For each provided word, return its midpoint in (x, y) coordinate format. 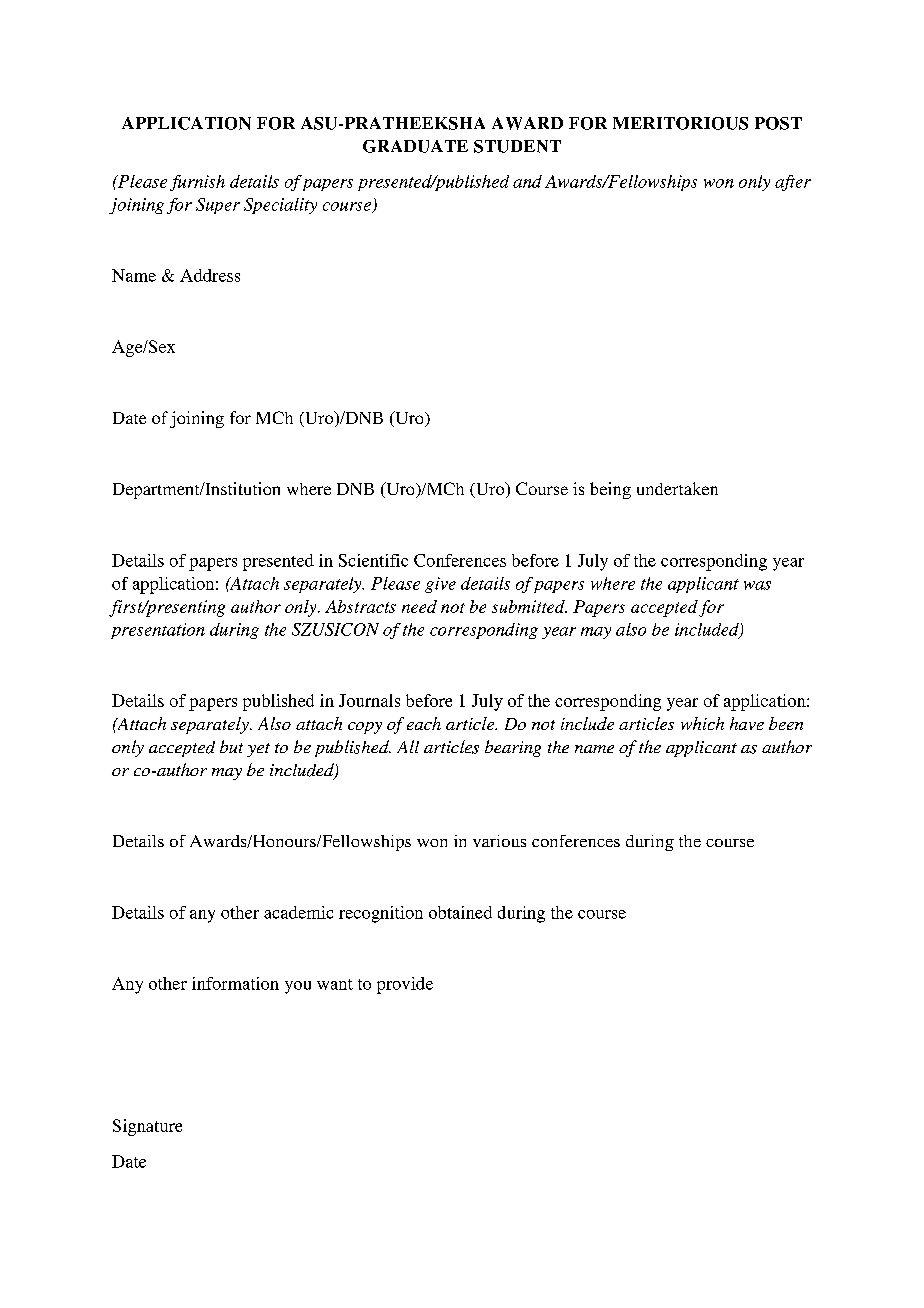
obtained (460, 912)
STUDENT (517, 146)
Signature (147, 1127)
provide (405, 985)
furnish (197, 183)
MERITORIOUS (680, 123)
